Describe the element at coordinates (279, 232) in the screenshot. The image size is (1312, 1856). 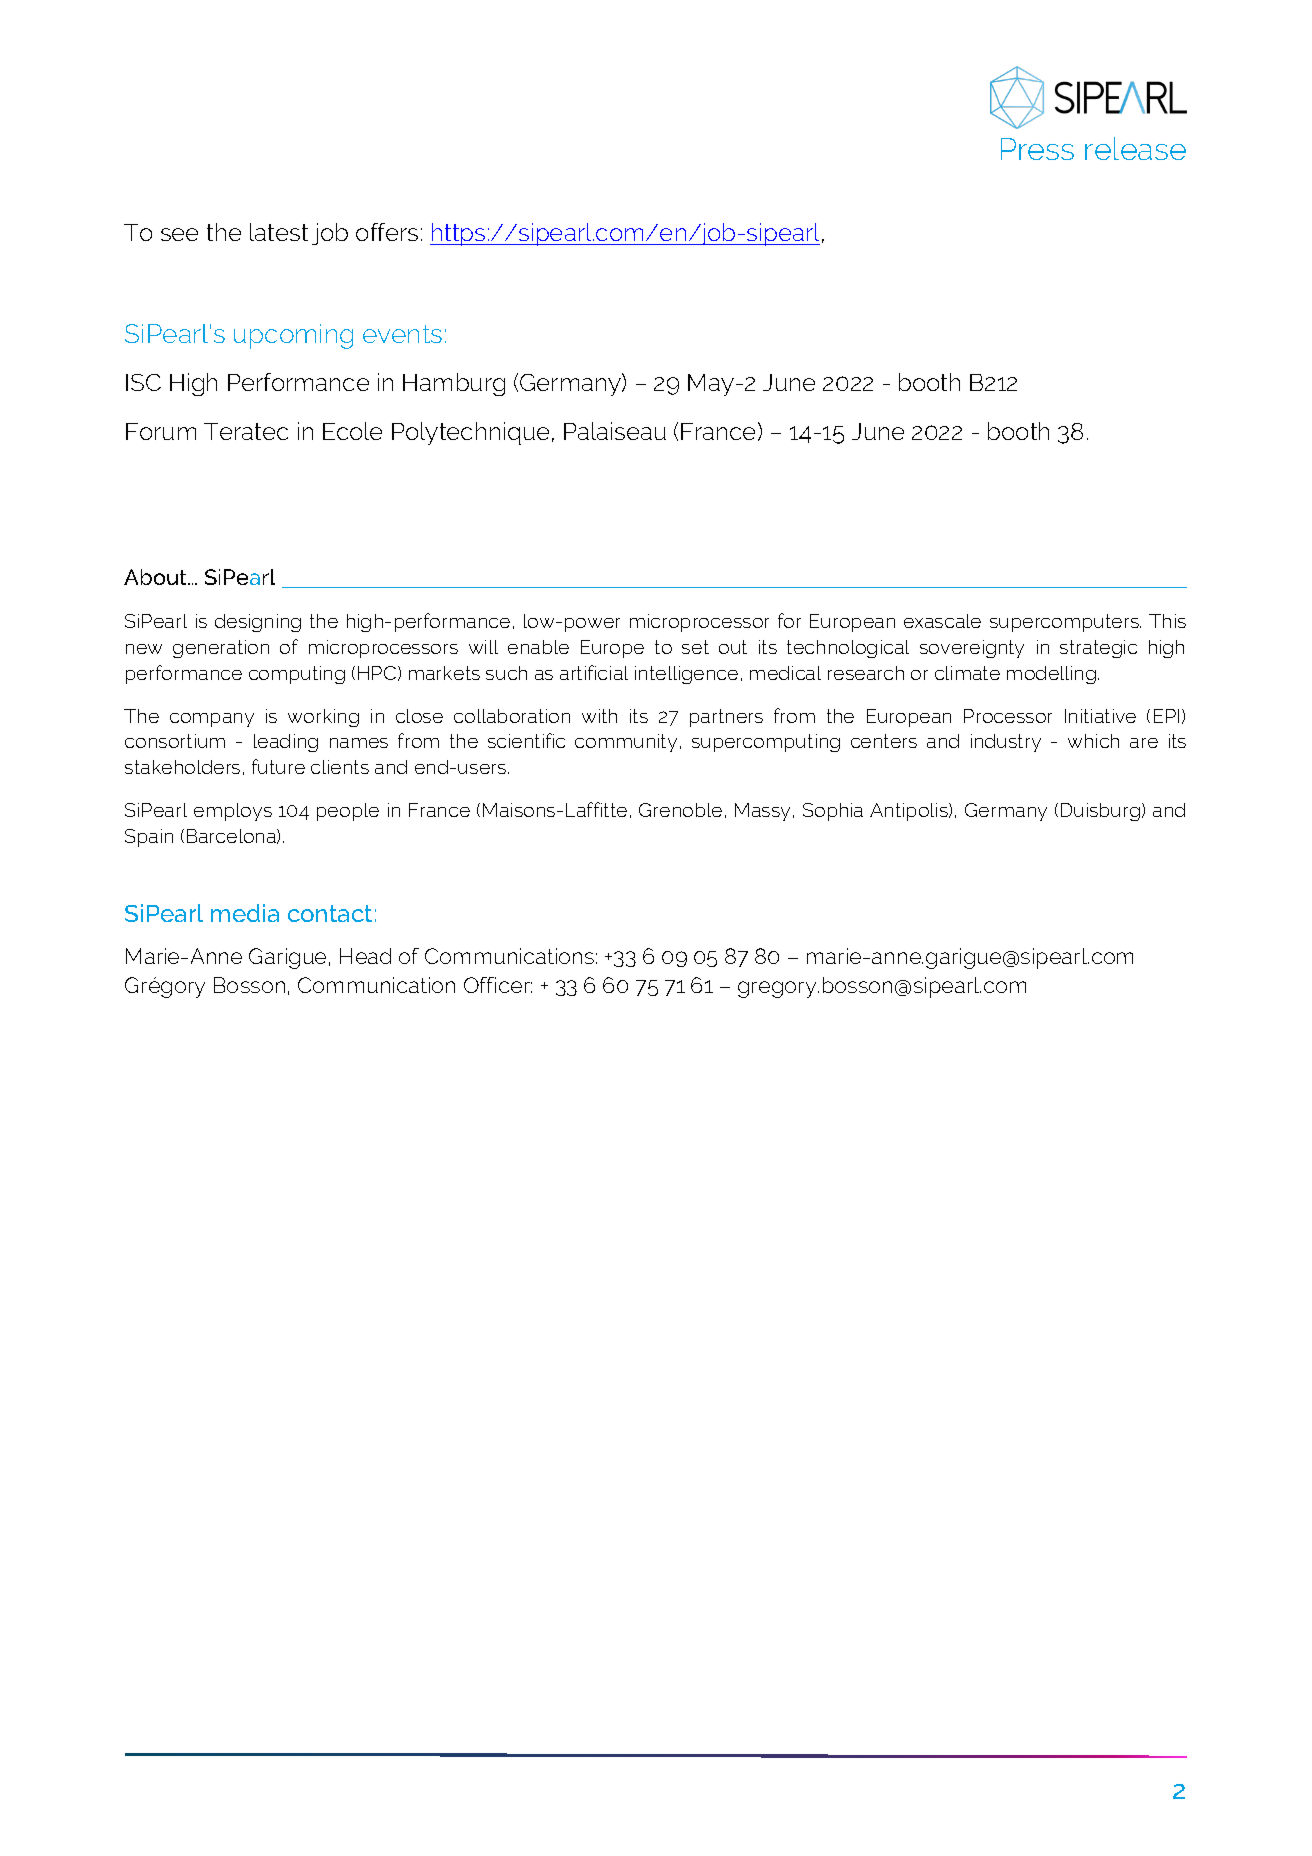
I see `latest` at that location.
